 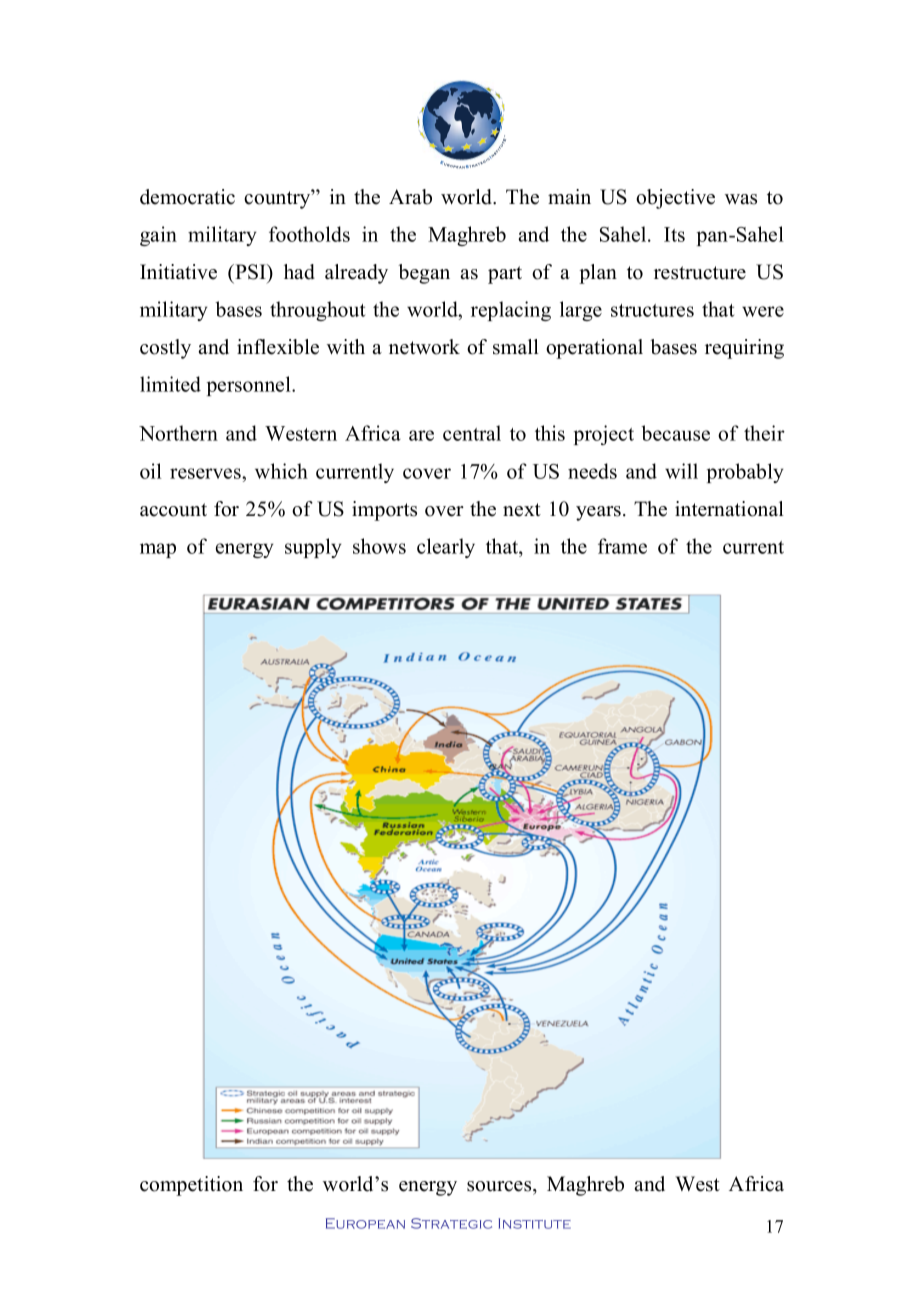 What do you see at coordinates (674, 234) in the screenshot?
I see `Its` at bounding box center [674, 234].
